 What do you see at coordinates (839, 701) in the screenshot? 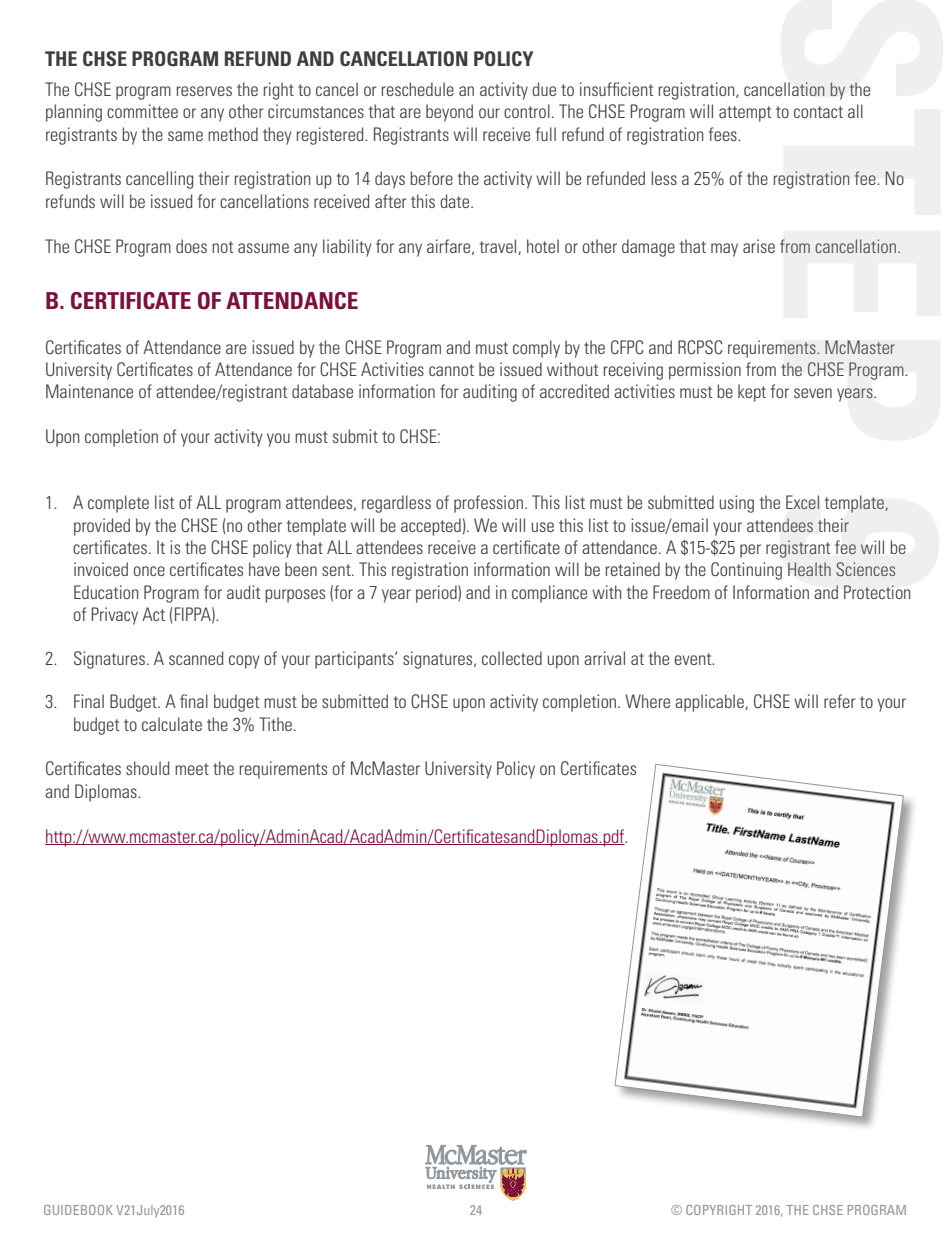
I see `refer` at bounding box center [839, 701].
